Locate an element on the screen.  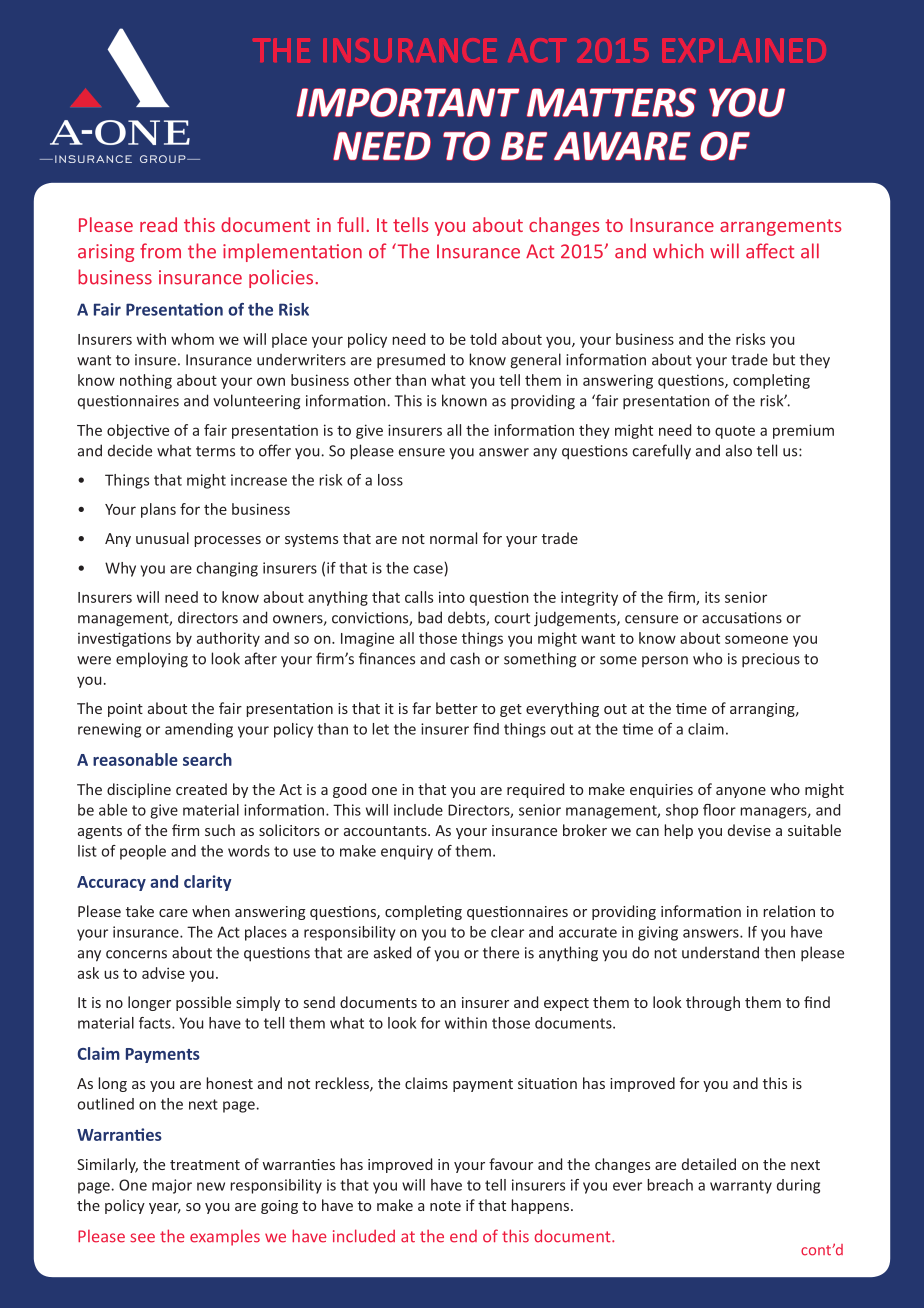
plans is located at coordinates (158, 510).
